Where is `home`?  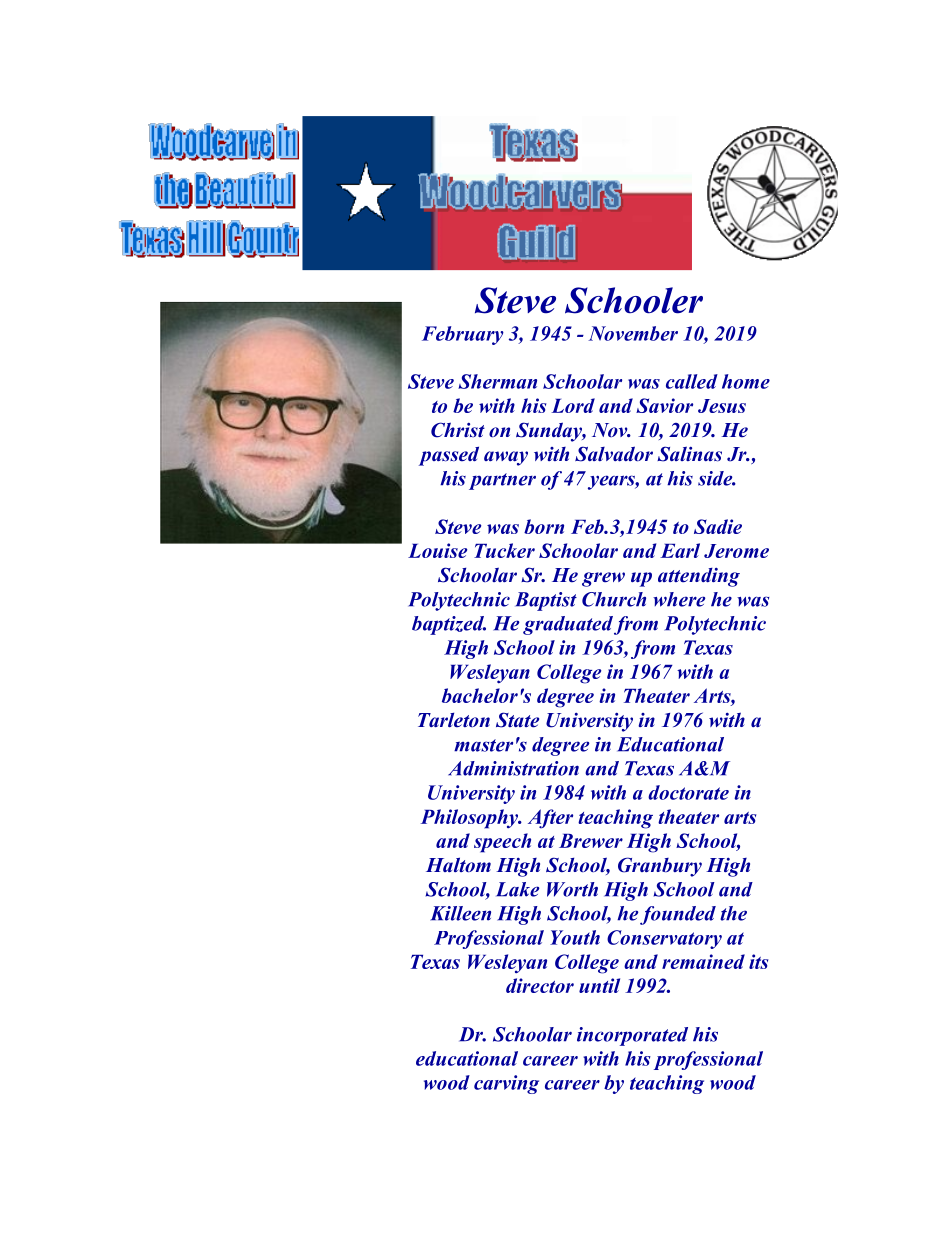
home is located at coordinates (746, 381).
